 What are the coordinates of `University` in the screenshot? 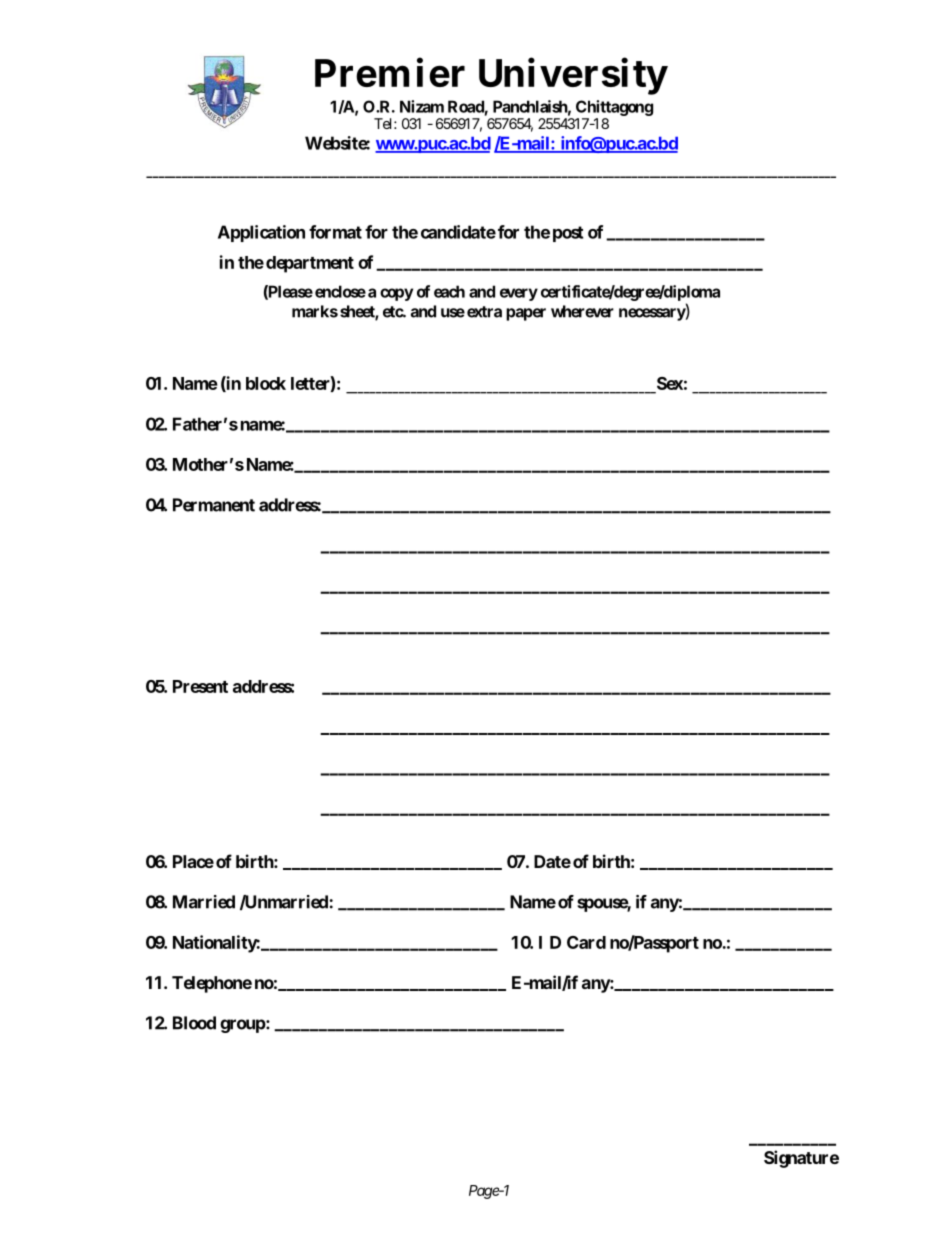 It's located at (573, 76).
